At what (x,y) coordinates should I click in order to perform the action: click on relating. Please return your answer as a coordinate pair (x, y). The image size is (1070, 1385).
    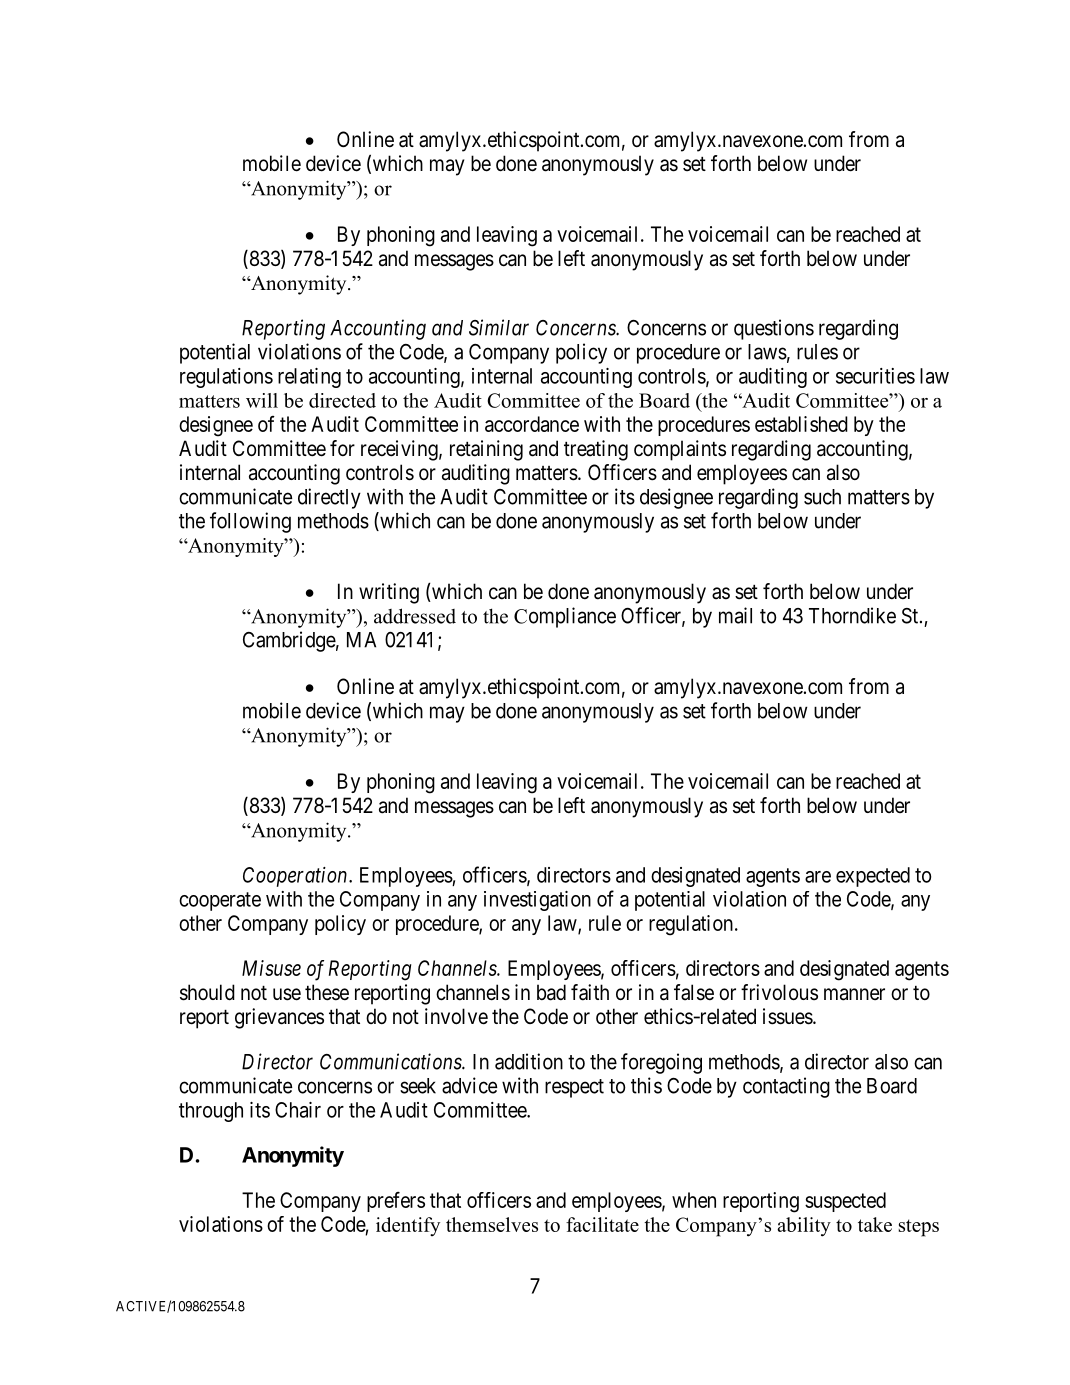
    Looking at the image, I should click on (309, 378).
